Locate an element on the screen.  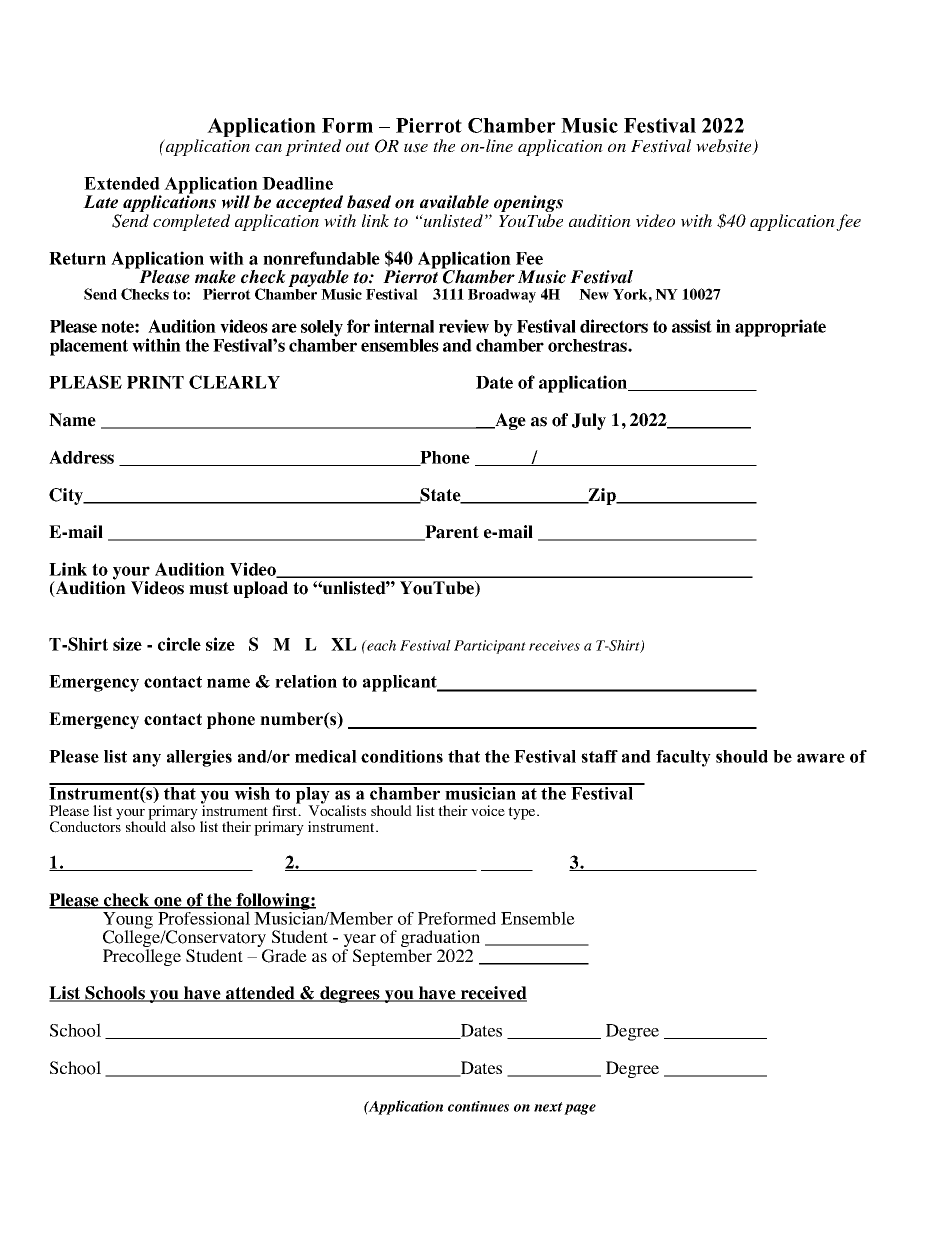
website is located at coordinates (725, 147).
